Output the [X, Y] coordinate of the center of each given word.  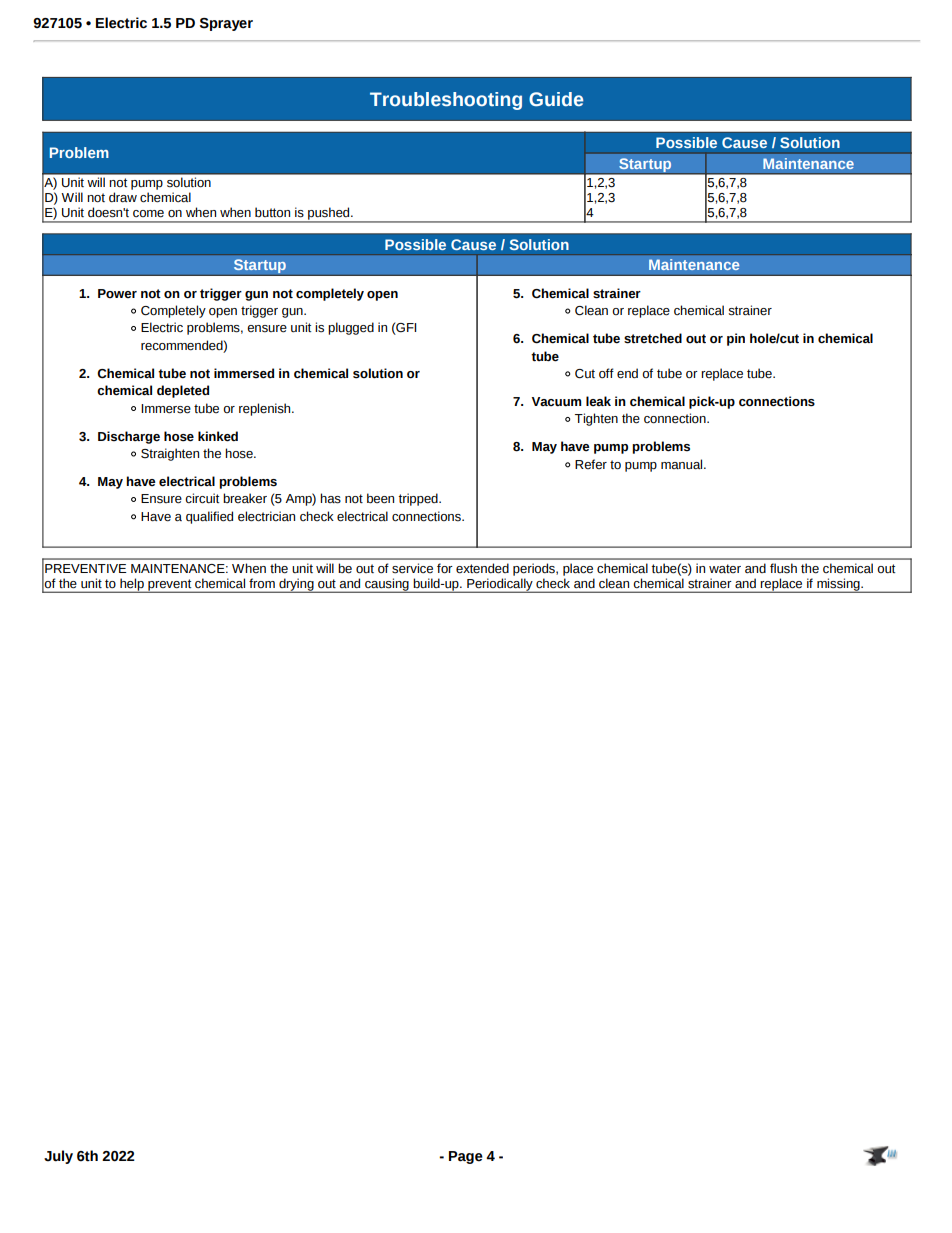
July [58, 1157]
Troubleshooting [446, 101]
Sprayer [226, 24]
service [412, 568]
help [132, 585]
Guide [556, 99]
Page [466, 1157]
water [725, 568]
